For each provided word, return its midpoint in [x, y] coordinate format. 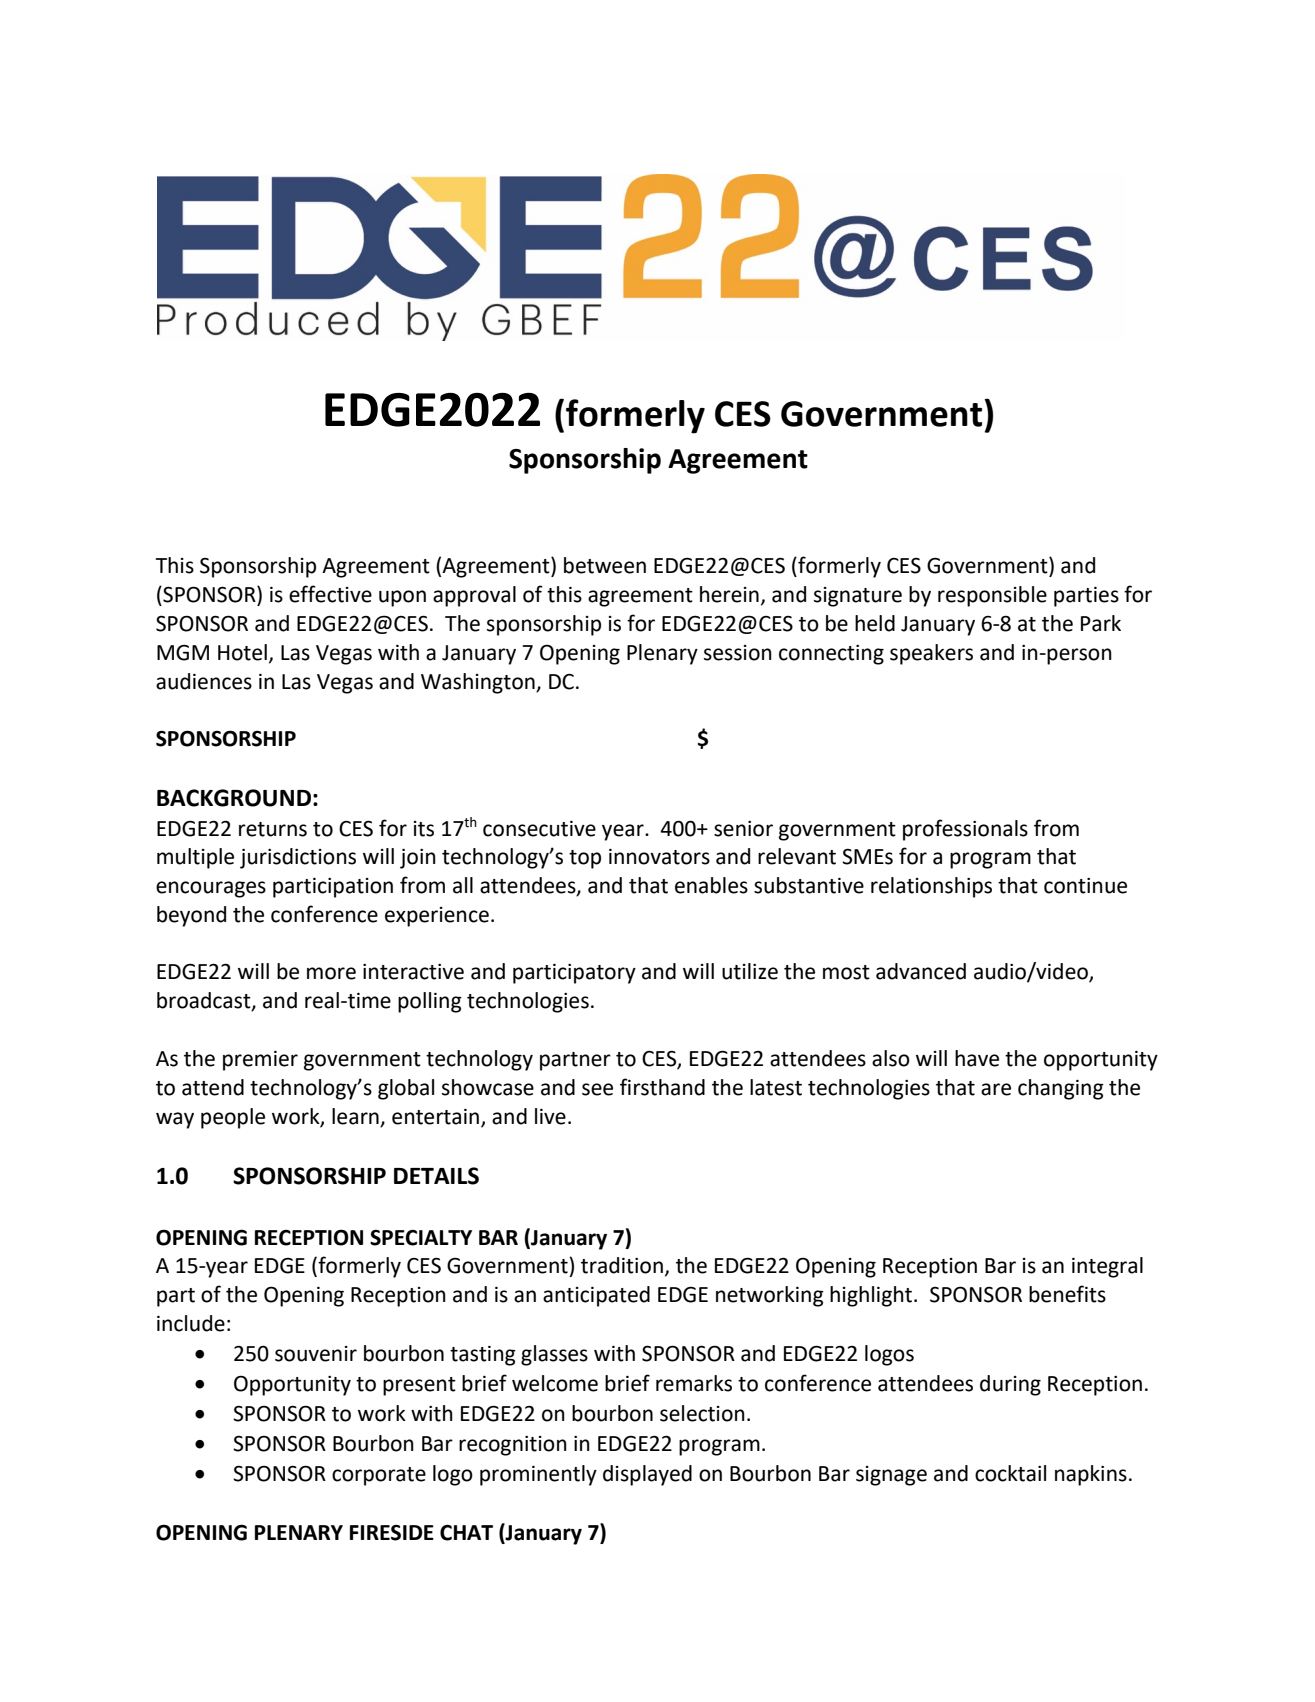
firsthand [662, 1087]
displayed [647, 1475]
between [605, 565]
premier [260, 1061]
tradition [622, 1265]
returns [273, 829]
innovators [659, 857]
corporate [379, 1476]
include [191, 1323]
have [977, 1058]
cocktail [1010, 1473]
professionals [965, 830]
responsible [992, 596]
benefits [1067, 1294]
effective [330, 594]
